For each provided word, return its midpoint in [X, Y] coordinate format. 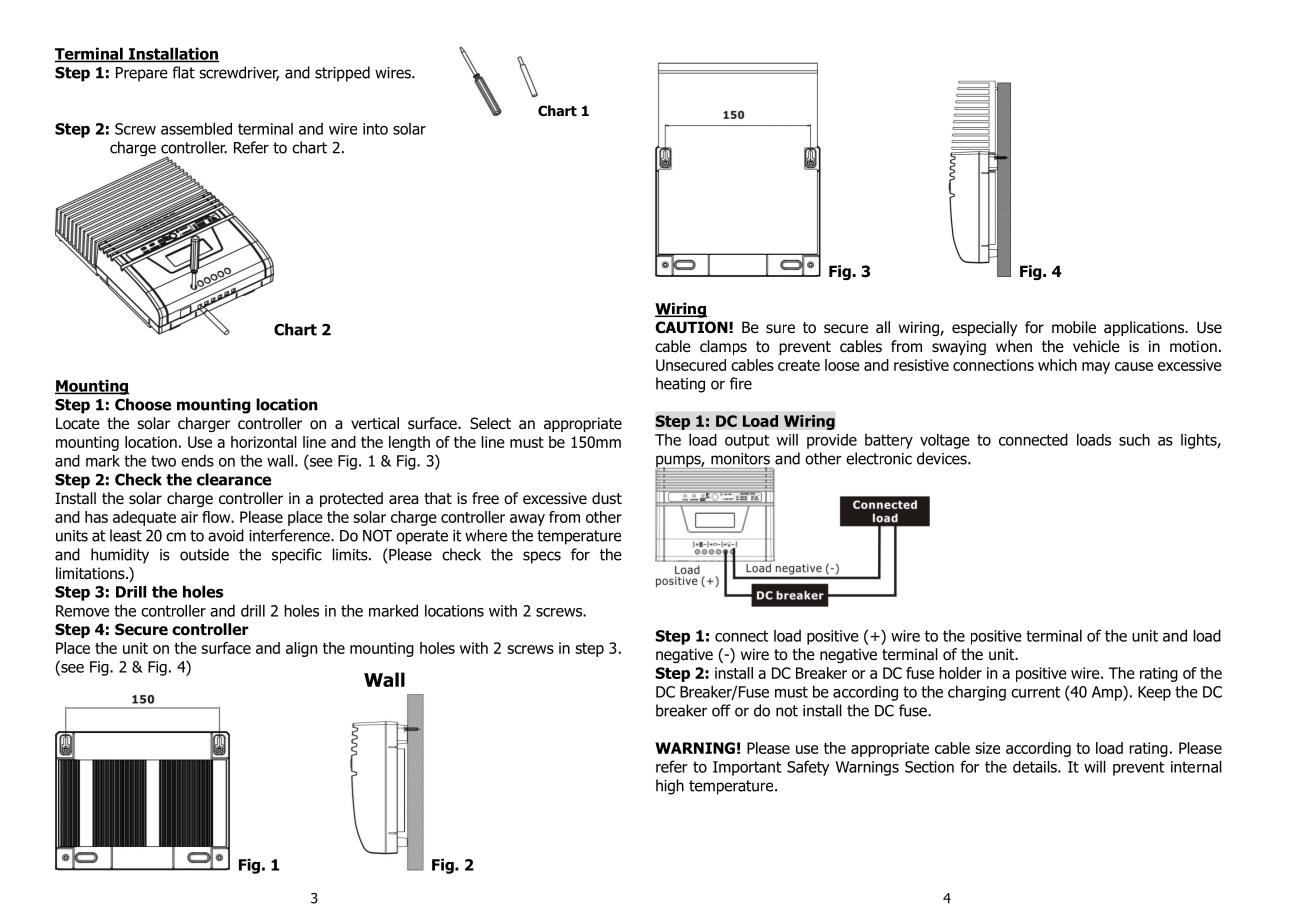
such [1134, 439]
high [670, 787]
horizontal [264, 442]
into [375, 129]
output [747, 441]
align [301, 649]
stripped [342, 74]
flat [183, 72]
